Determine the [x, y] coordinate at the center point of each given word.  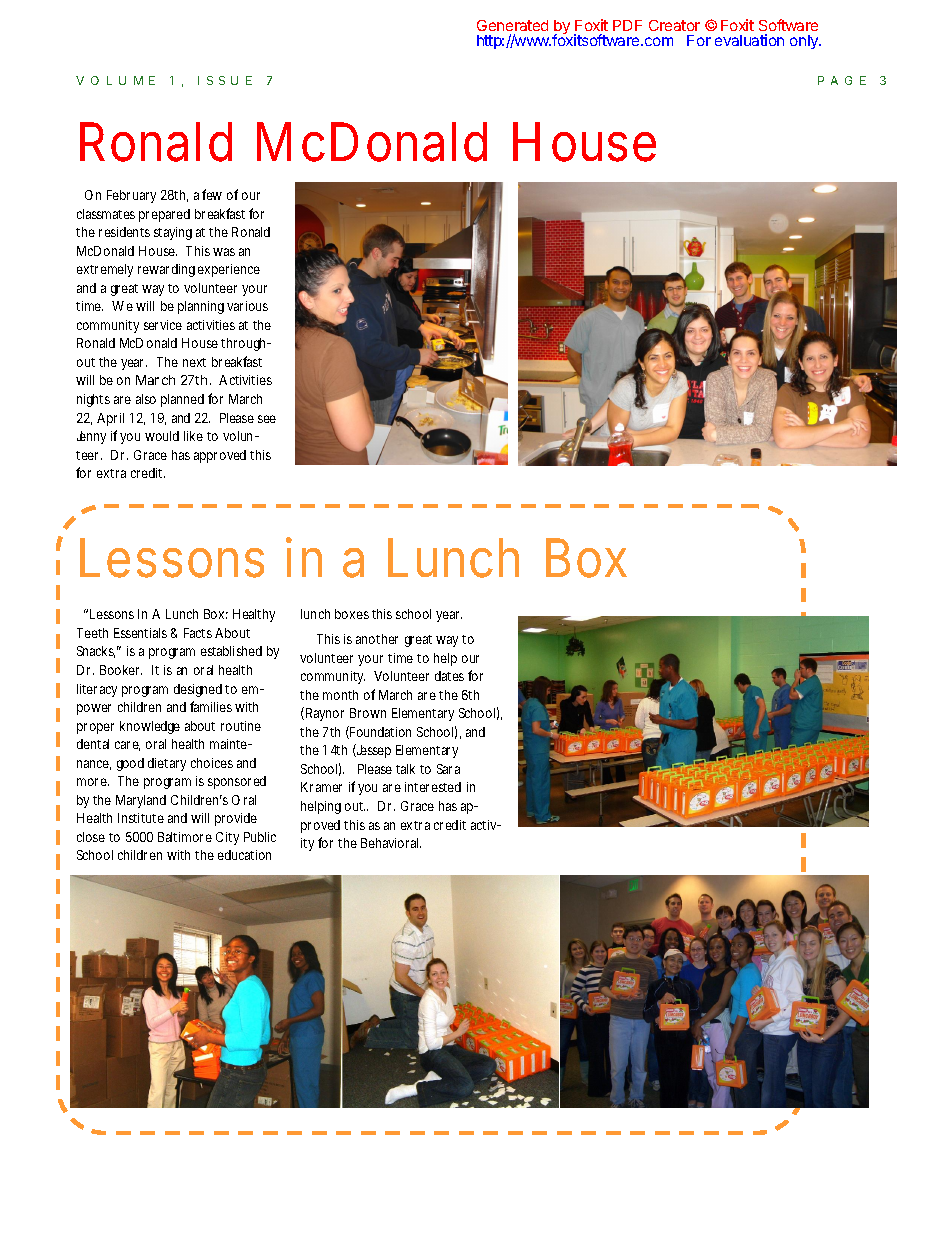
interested [433, 787]
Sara [448, 769]
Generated [512, 25]
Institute [141, 818]
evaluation [749, 40]
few [212, 194]
